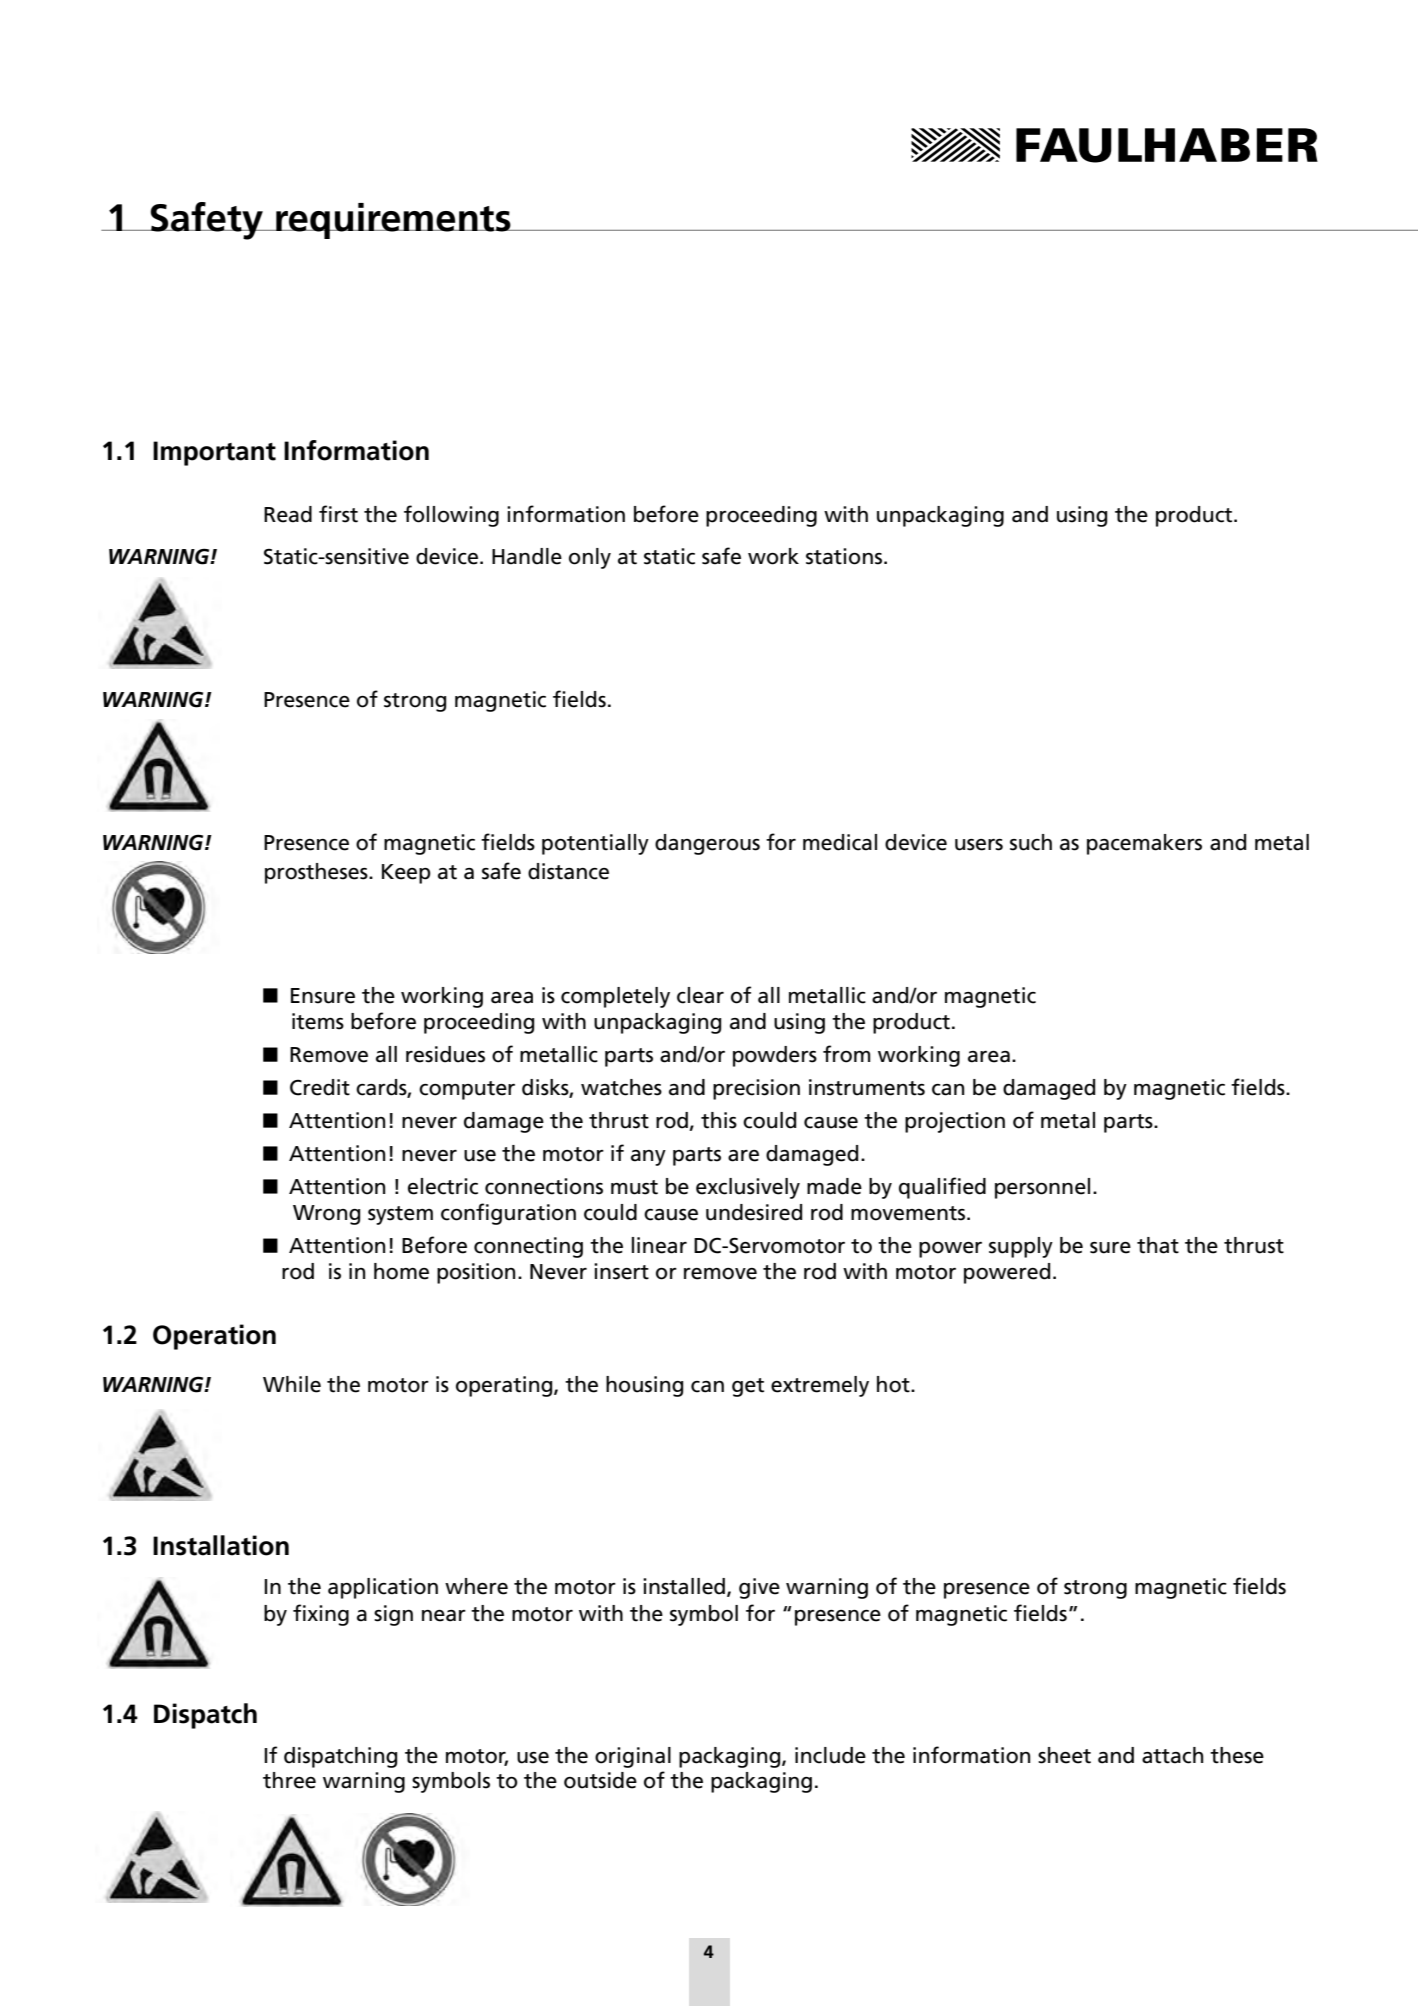  What do you see at coordinates (707, 844) in the image?
I see `dangerous` at bounding box center [707, 844].
